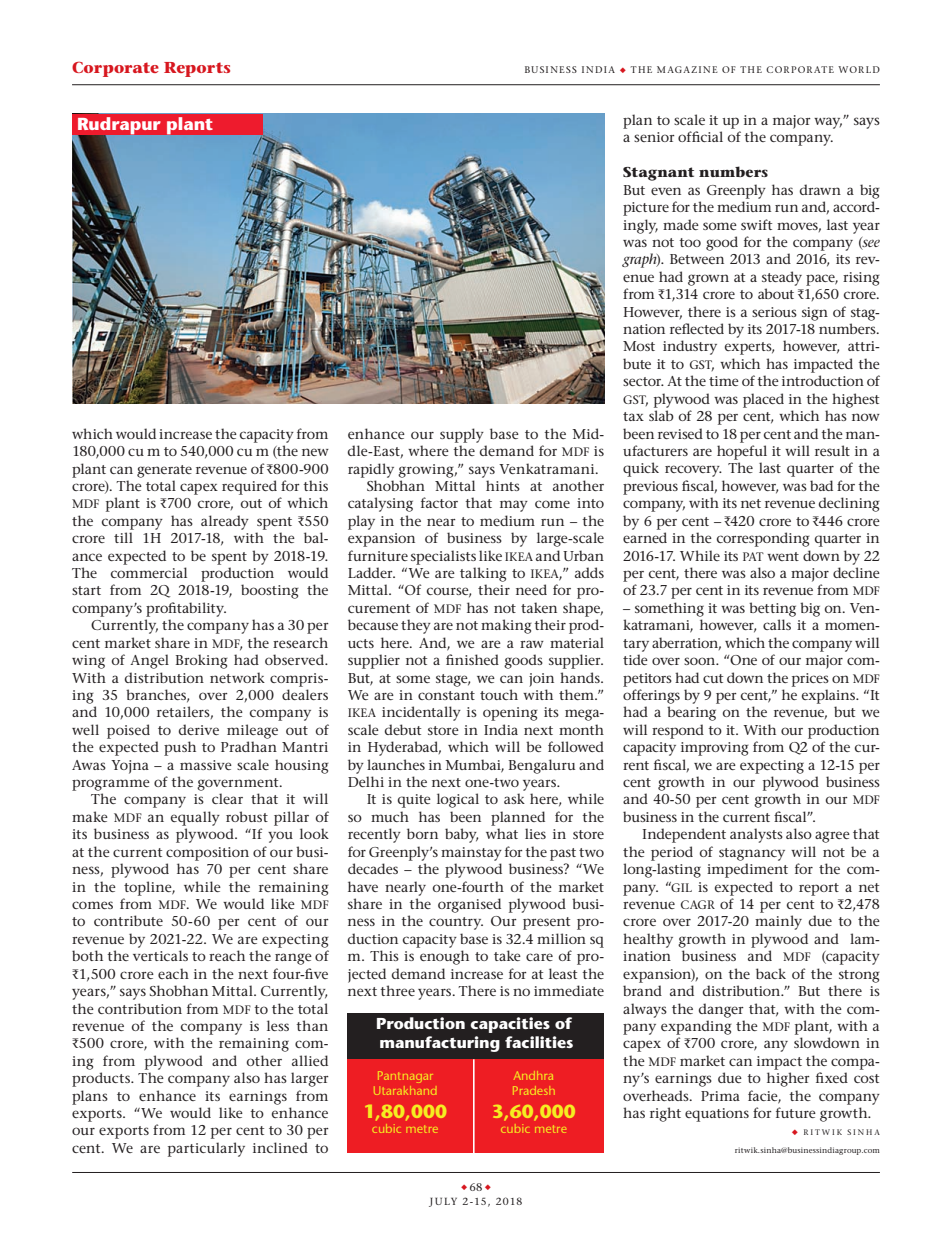  I want to click on new, so click(315, 452).
